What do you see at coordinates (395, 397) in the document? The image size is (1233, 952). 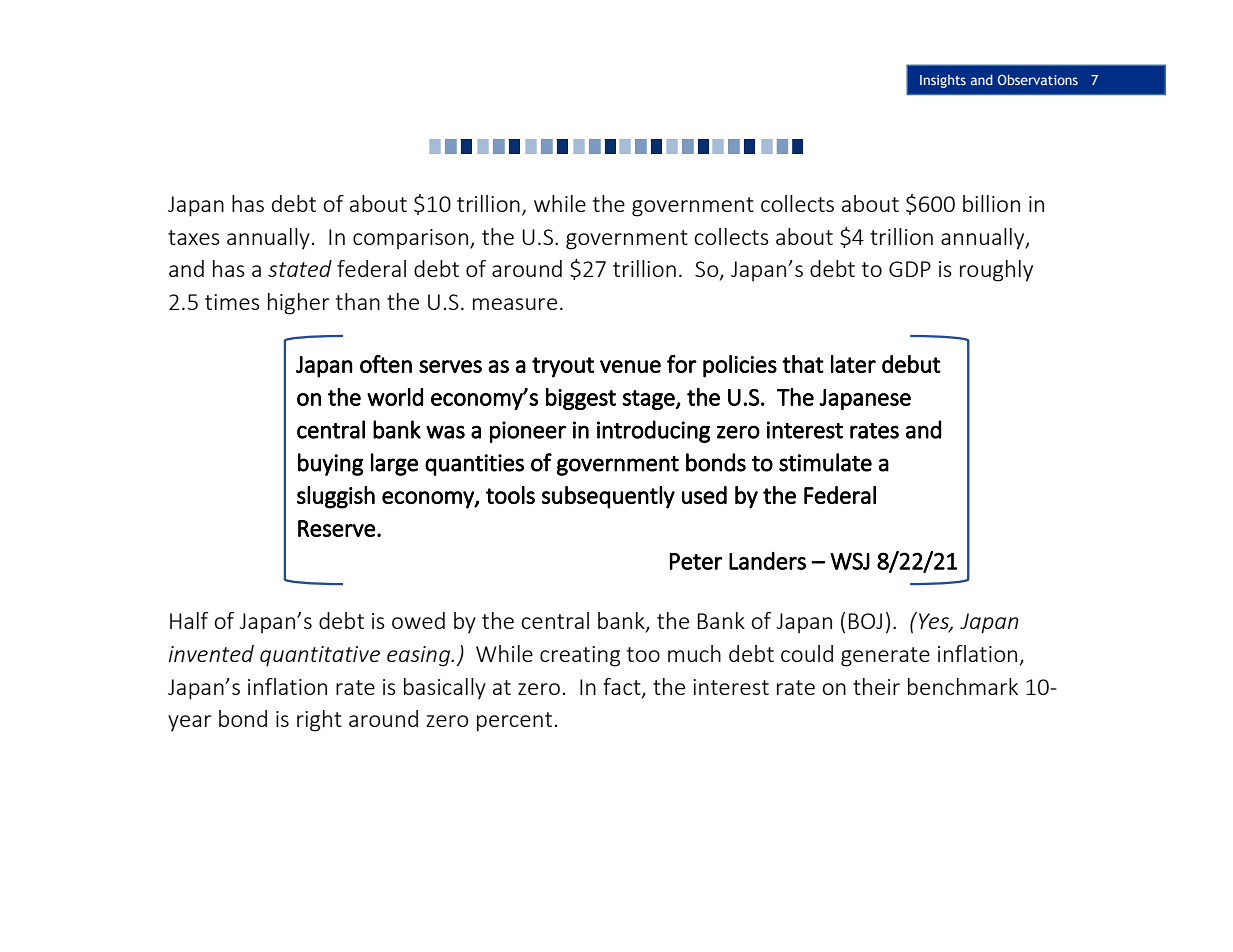 I see `world` at bounding box center [395, 397].
